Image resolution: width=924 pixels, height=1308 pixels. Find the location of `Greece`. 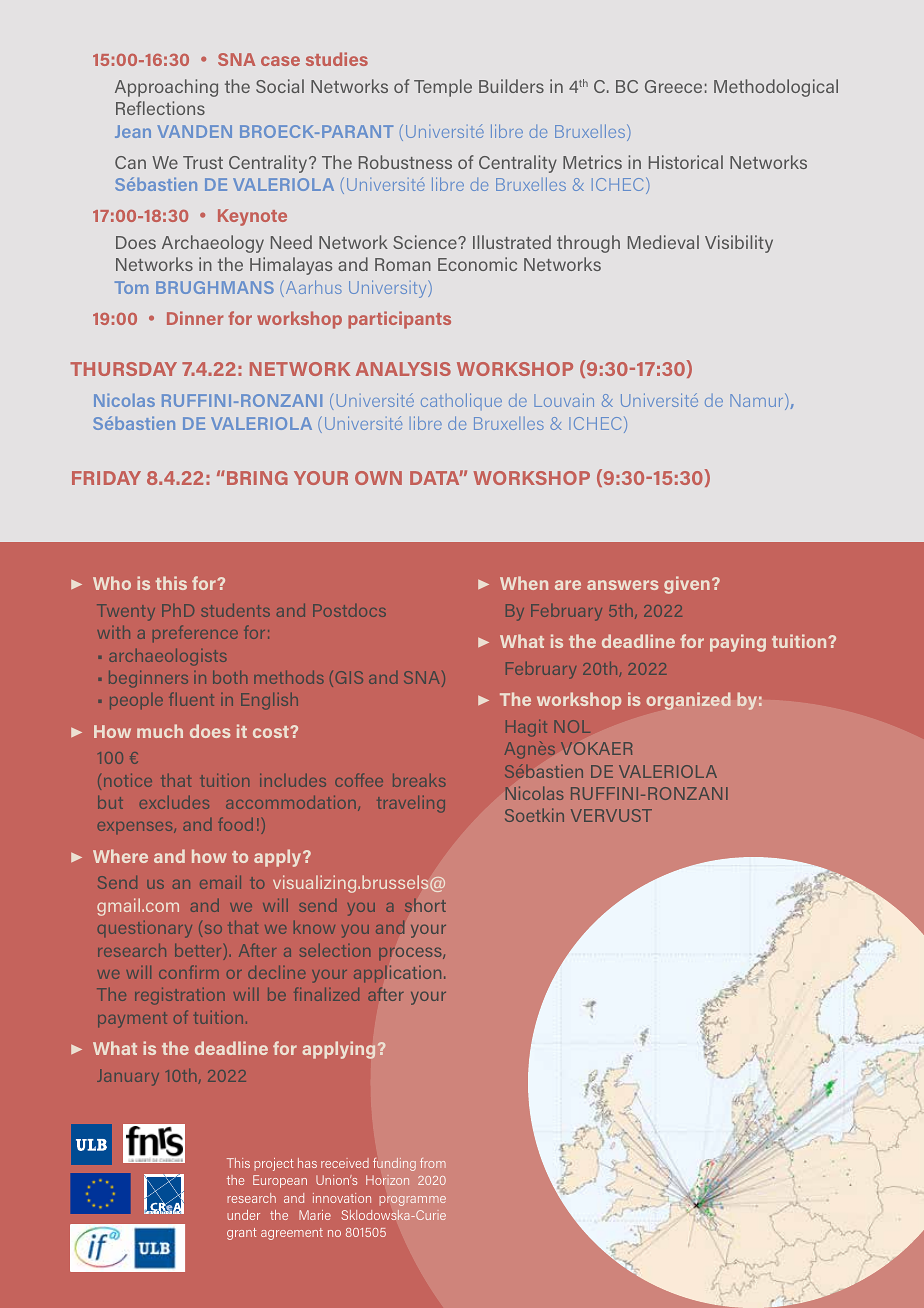

Greece is located at coordinates (673, 86).
